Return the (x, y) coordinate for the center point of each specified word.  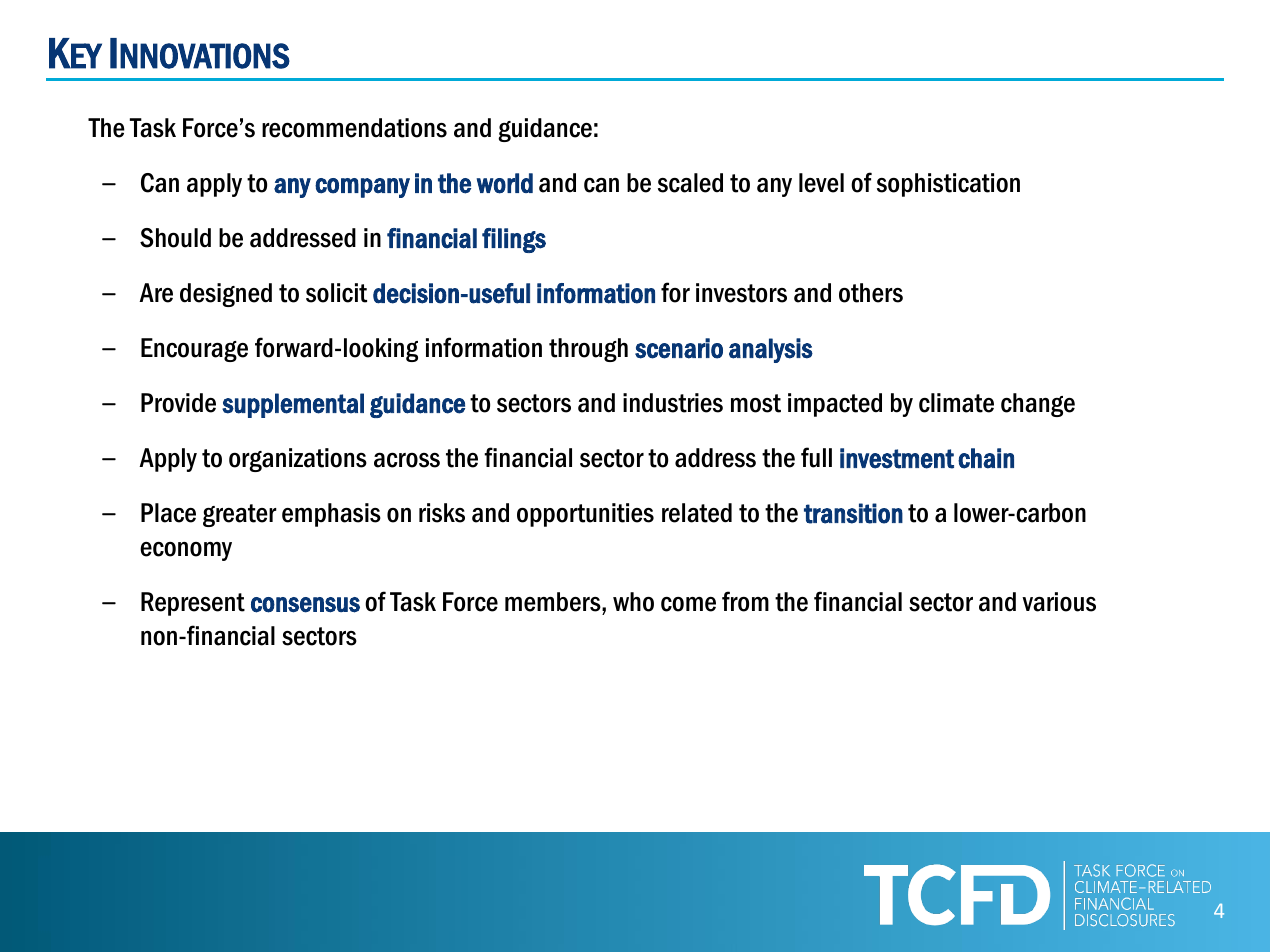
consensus (305, 605)
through (588, 350)
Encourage (194, 350)
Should (175, 238)
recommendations (354, 128)
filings (514, 240)
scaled (690, 183)
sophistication (948, 185)
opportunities (585, 515)
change (1038, 405)
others (871, 293)
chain (986, 458)
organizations (298, 460)
